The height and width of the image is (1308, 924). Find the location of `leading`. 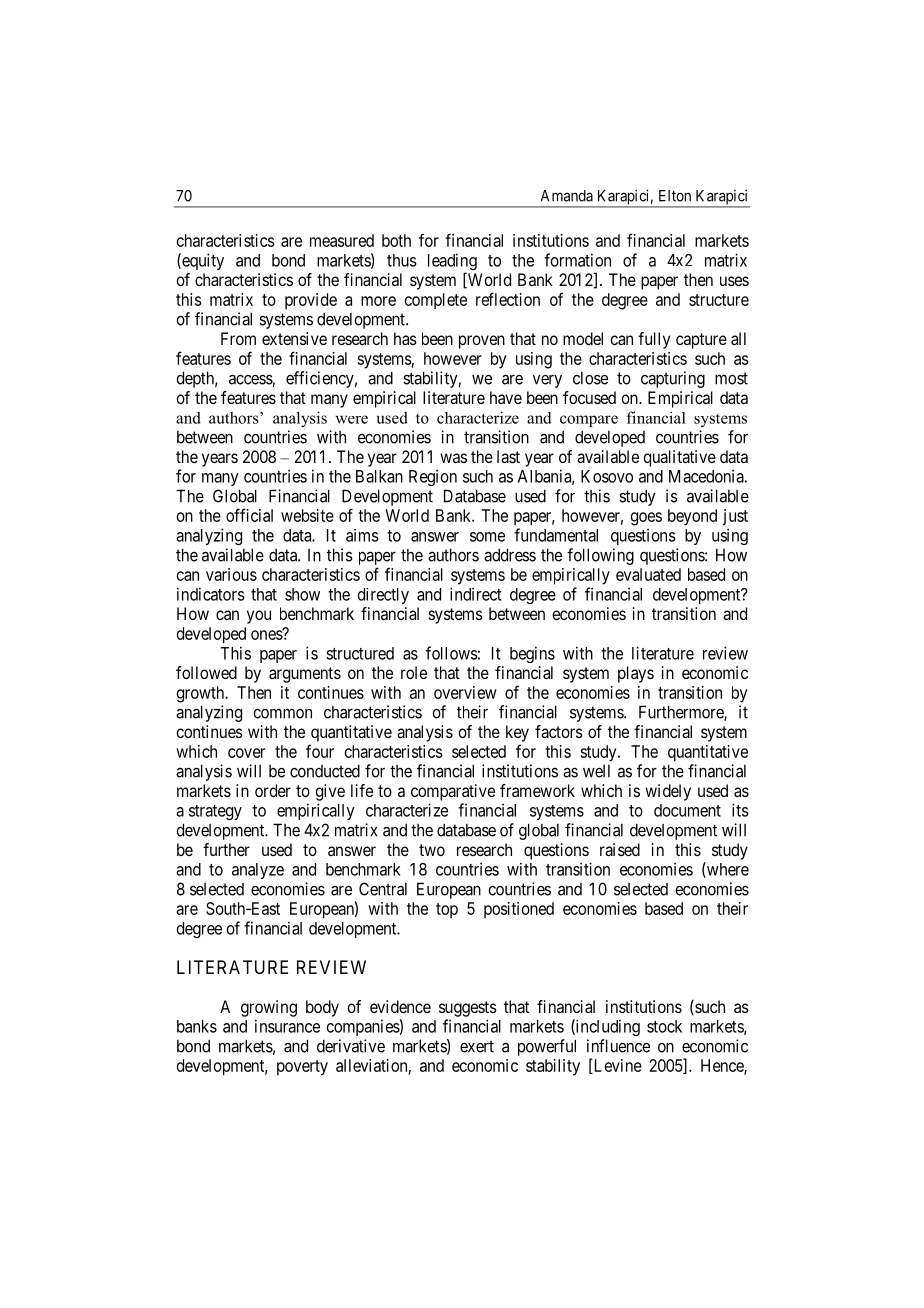

leading is located at coordinates (452, 263).
